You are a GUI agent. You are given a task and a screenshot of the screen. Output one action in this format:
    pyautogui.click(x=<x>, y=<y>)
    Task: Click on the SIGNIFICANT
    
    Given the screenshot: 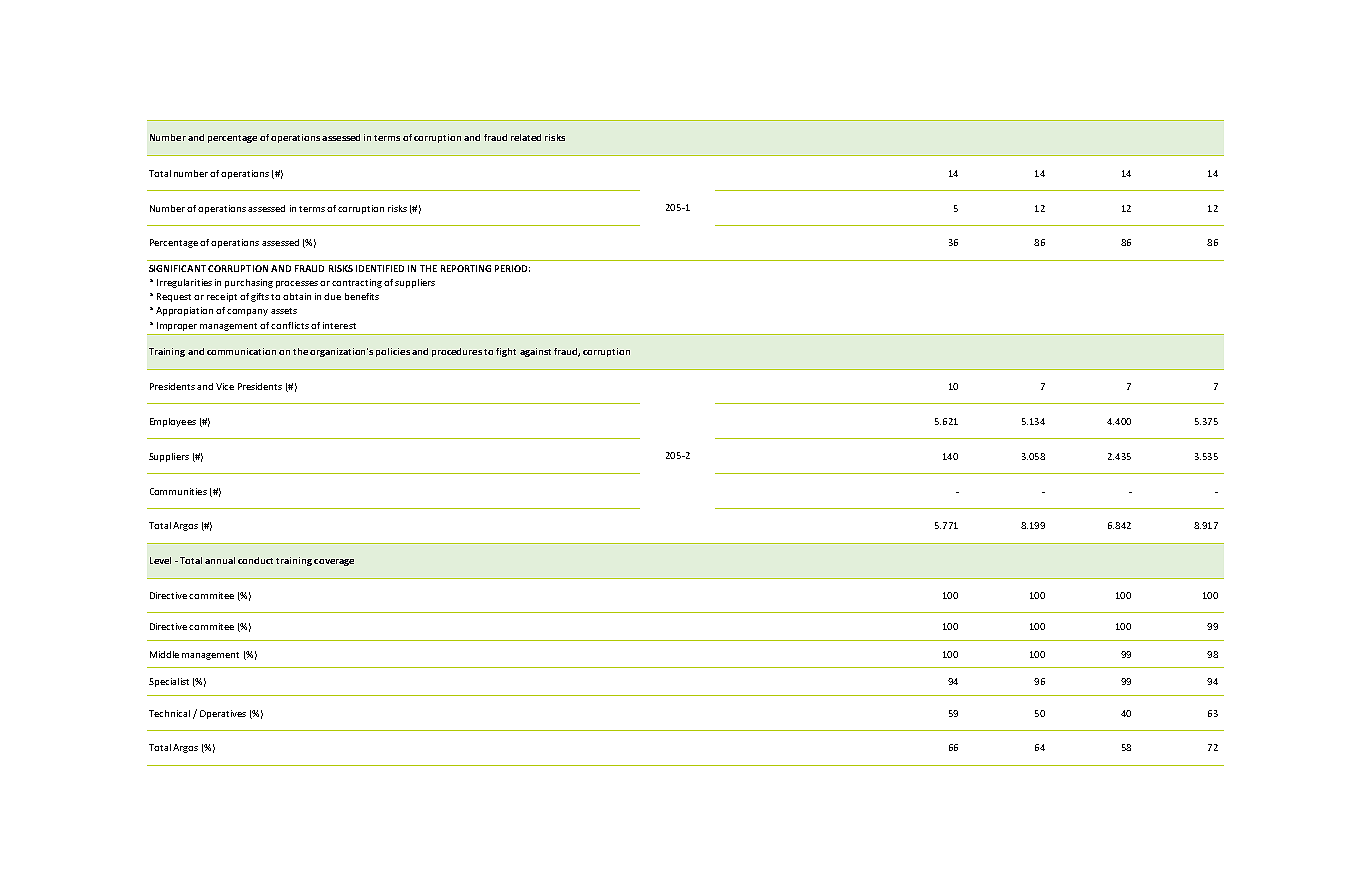 What is the action you would take?
    pyautogui.click(x=177, y=268)
